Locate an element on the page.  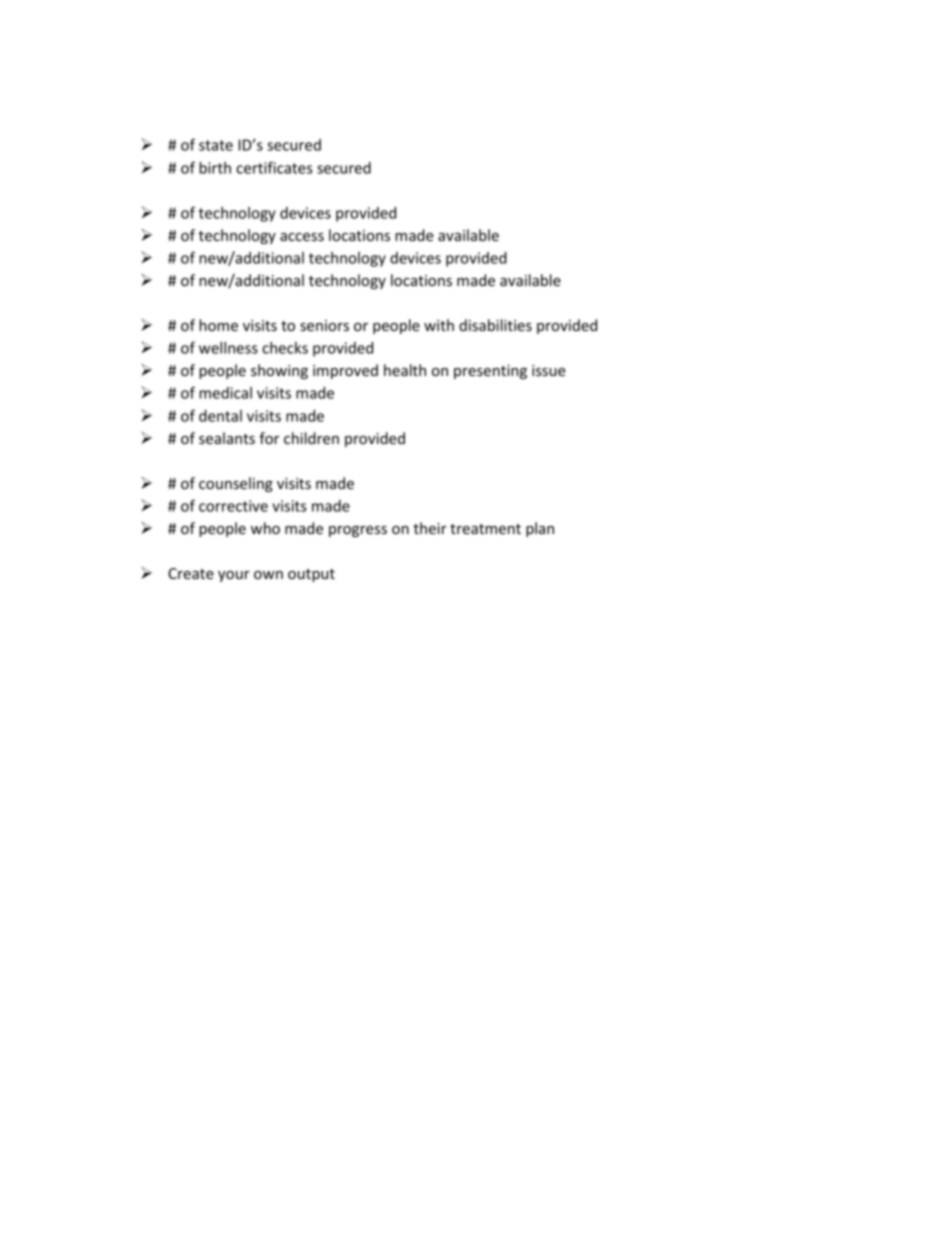
seniors is located at coordinates (324, 325).
